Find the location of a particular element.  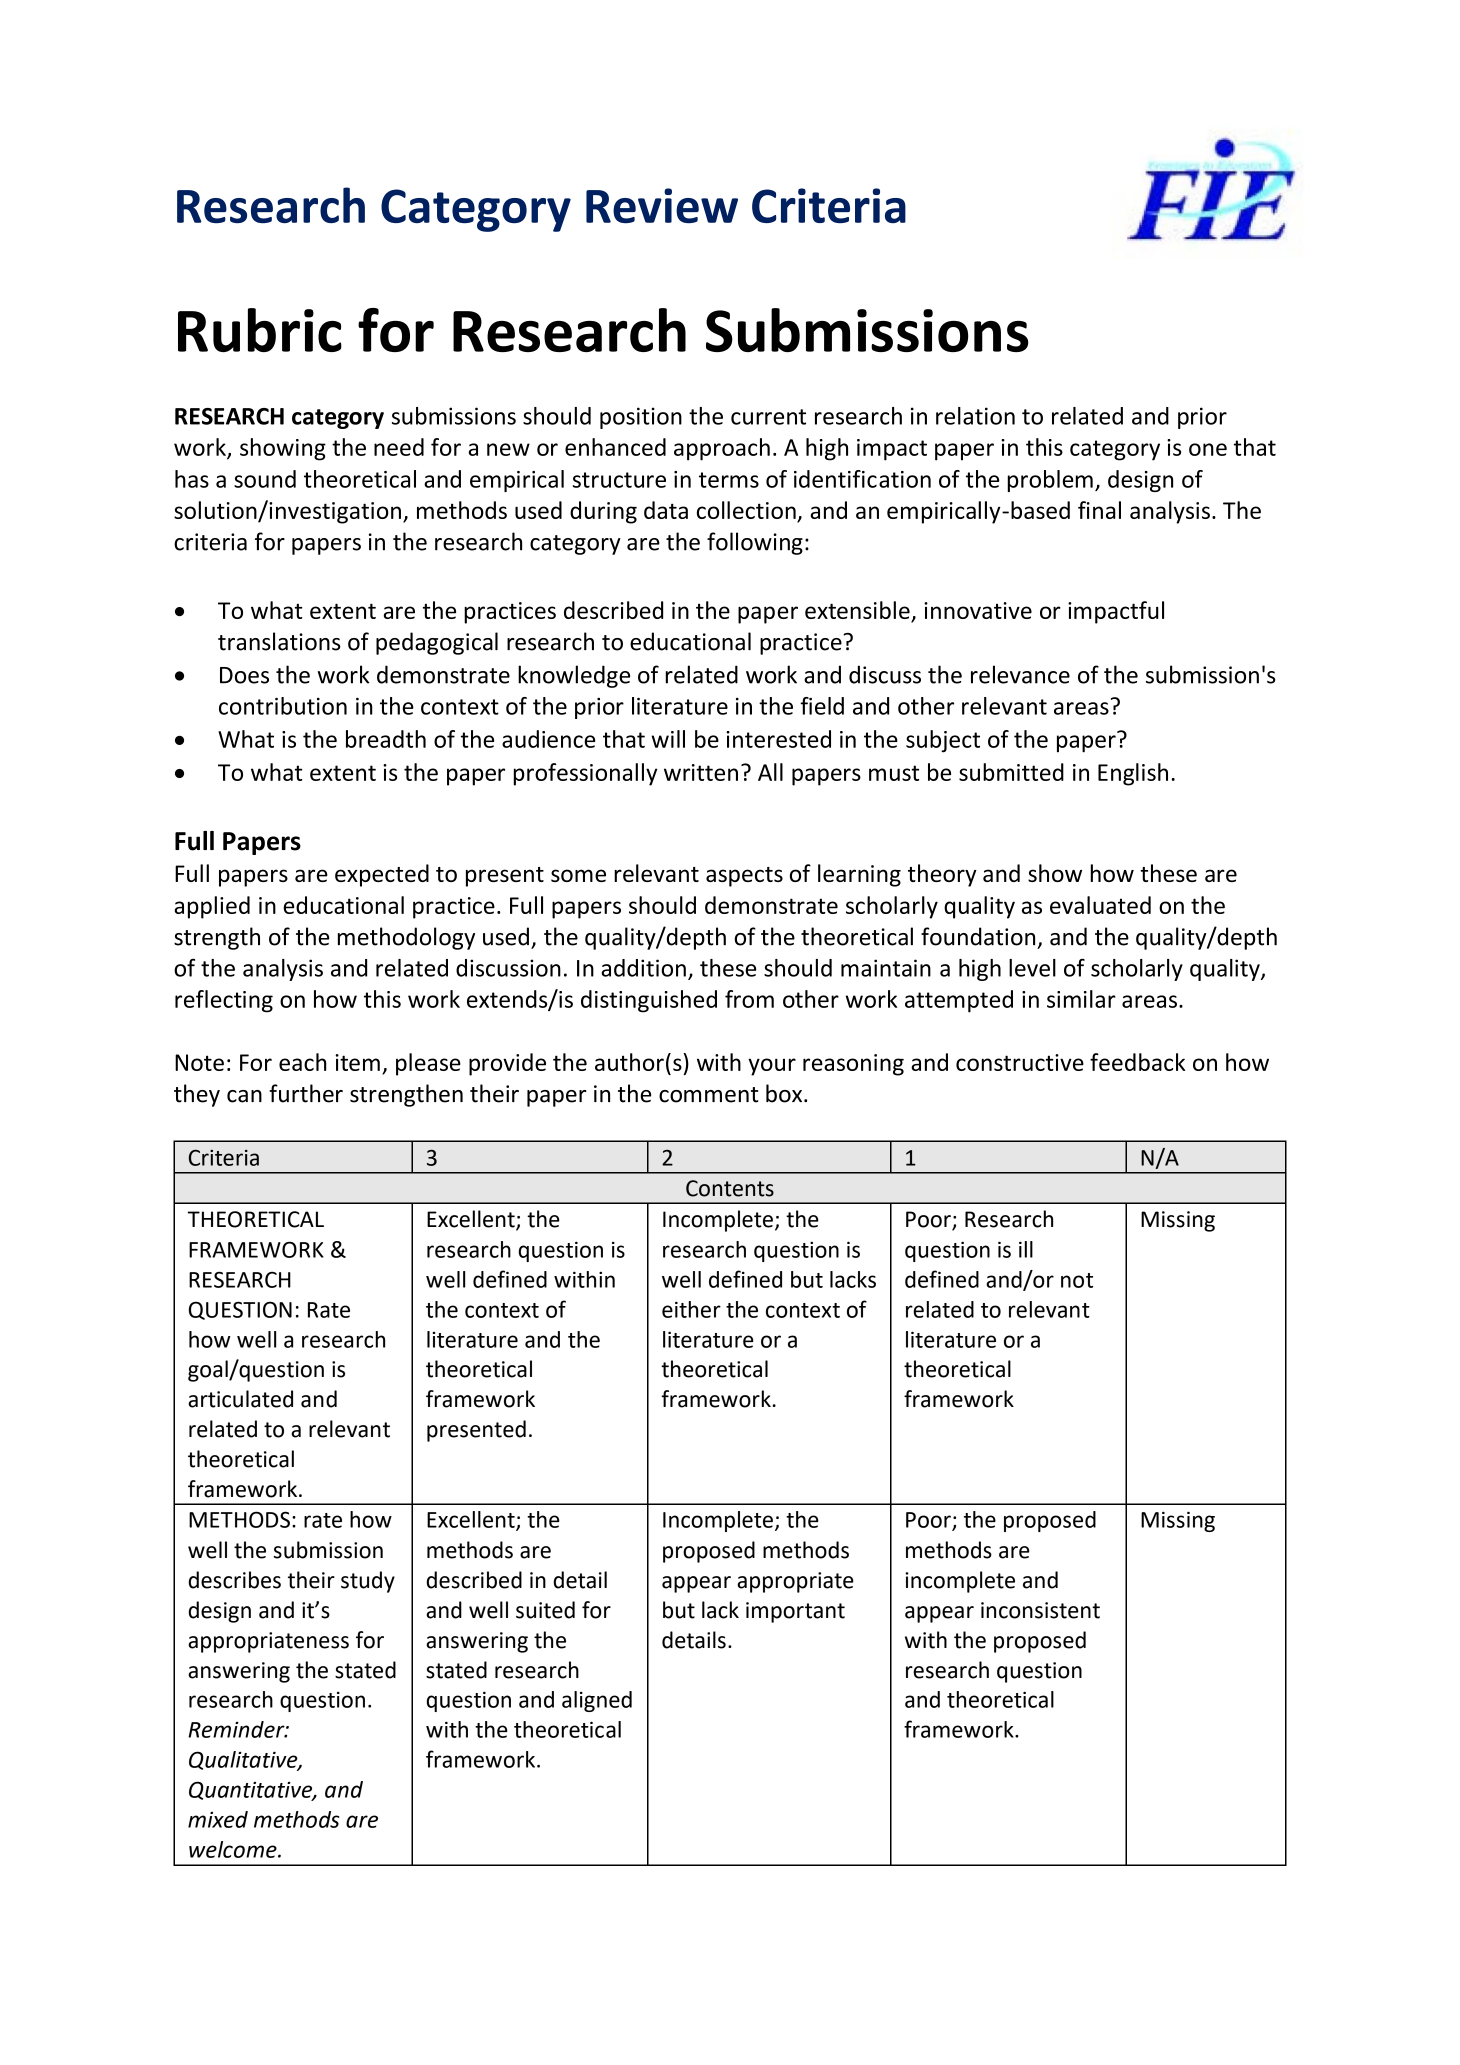

distinguished is located at coordinates (649, 1001).
